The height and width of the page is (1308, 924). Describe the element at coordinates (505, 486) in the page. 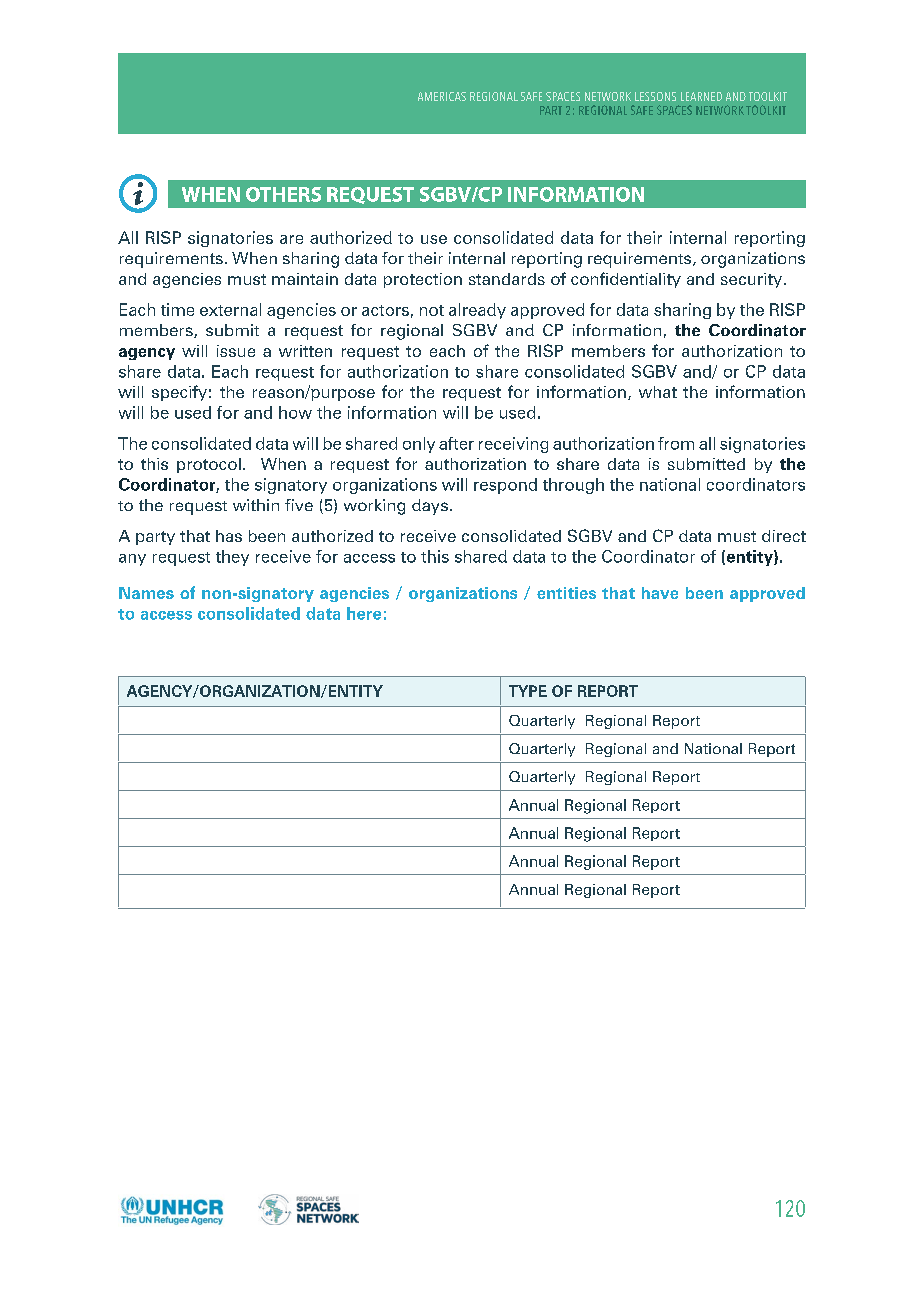

I see `respond` at that location.
